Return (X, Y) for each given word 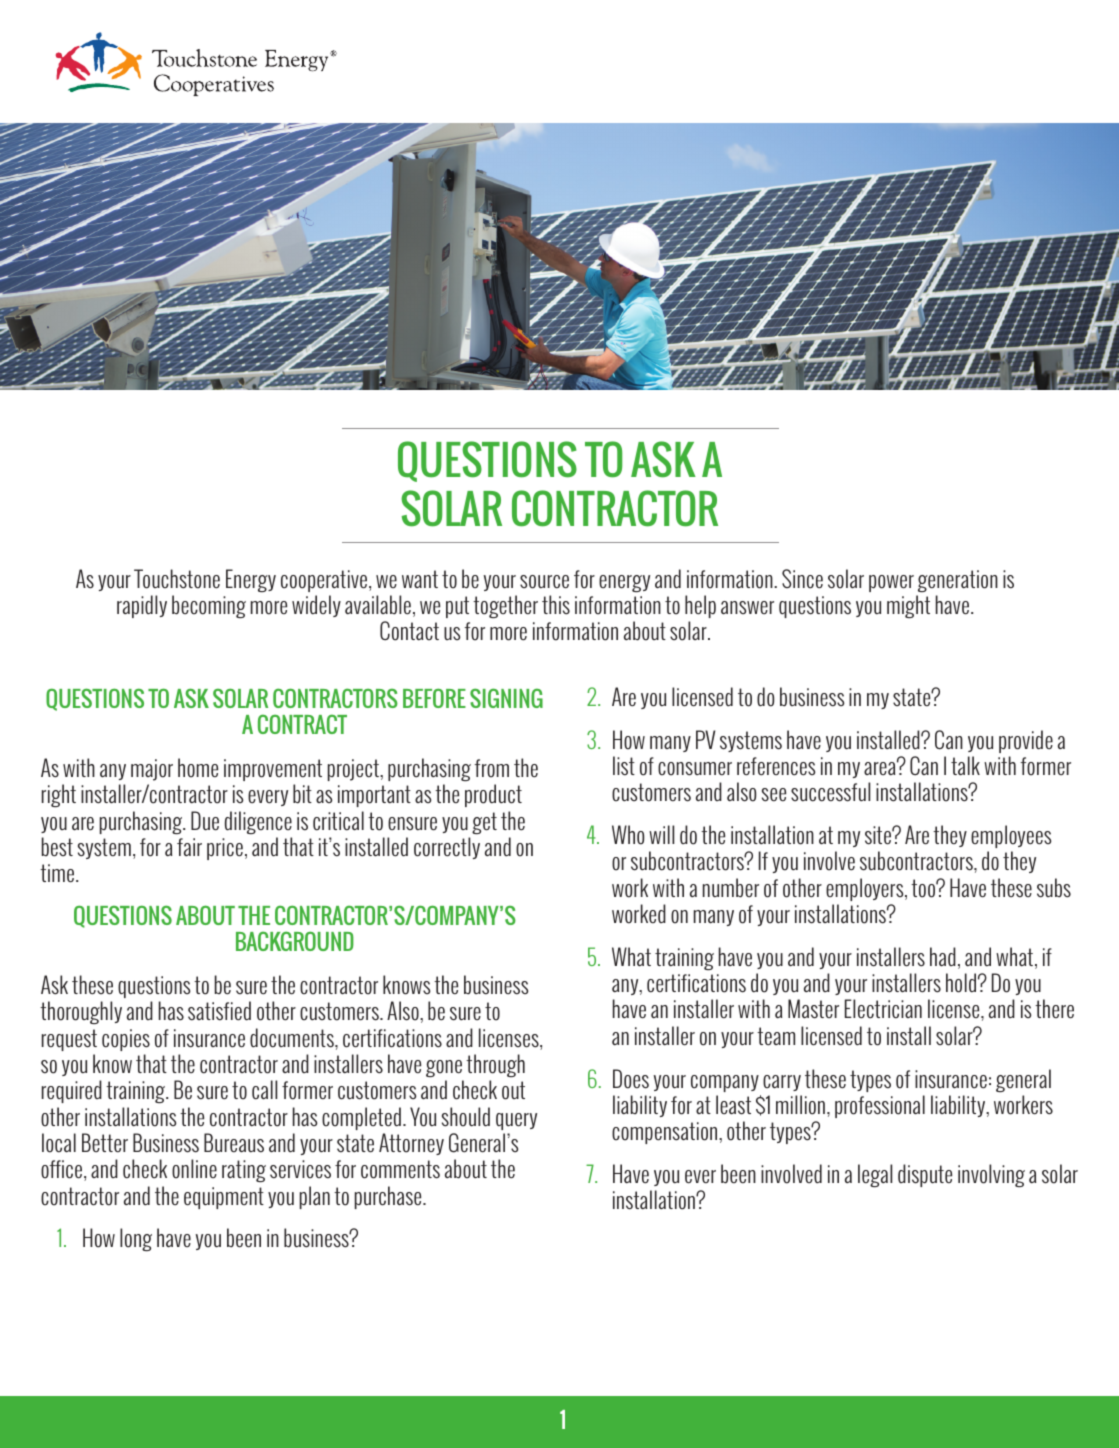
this (556, 605)
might (908, 606)
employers (866, 889)
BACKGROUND (295, 941)
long (136, 1239)
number (731, 888)
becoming (209, 606)
